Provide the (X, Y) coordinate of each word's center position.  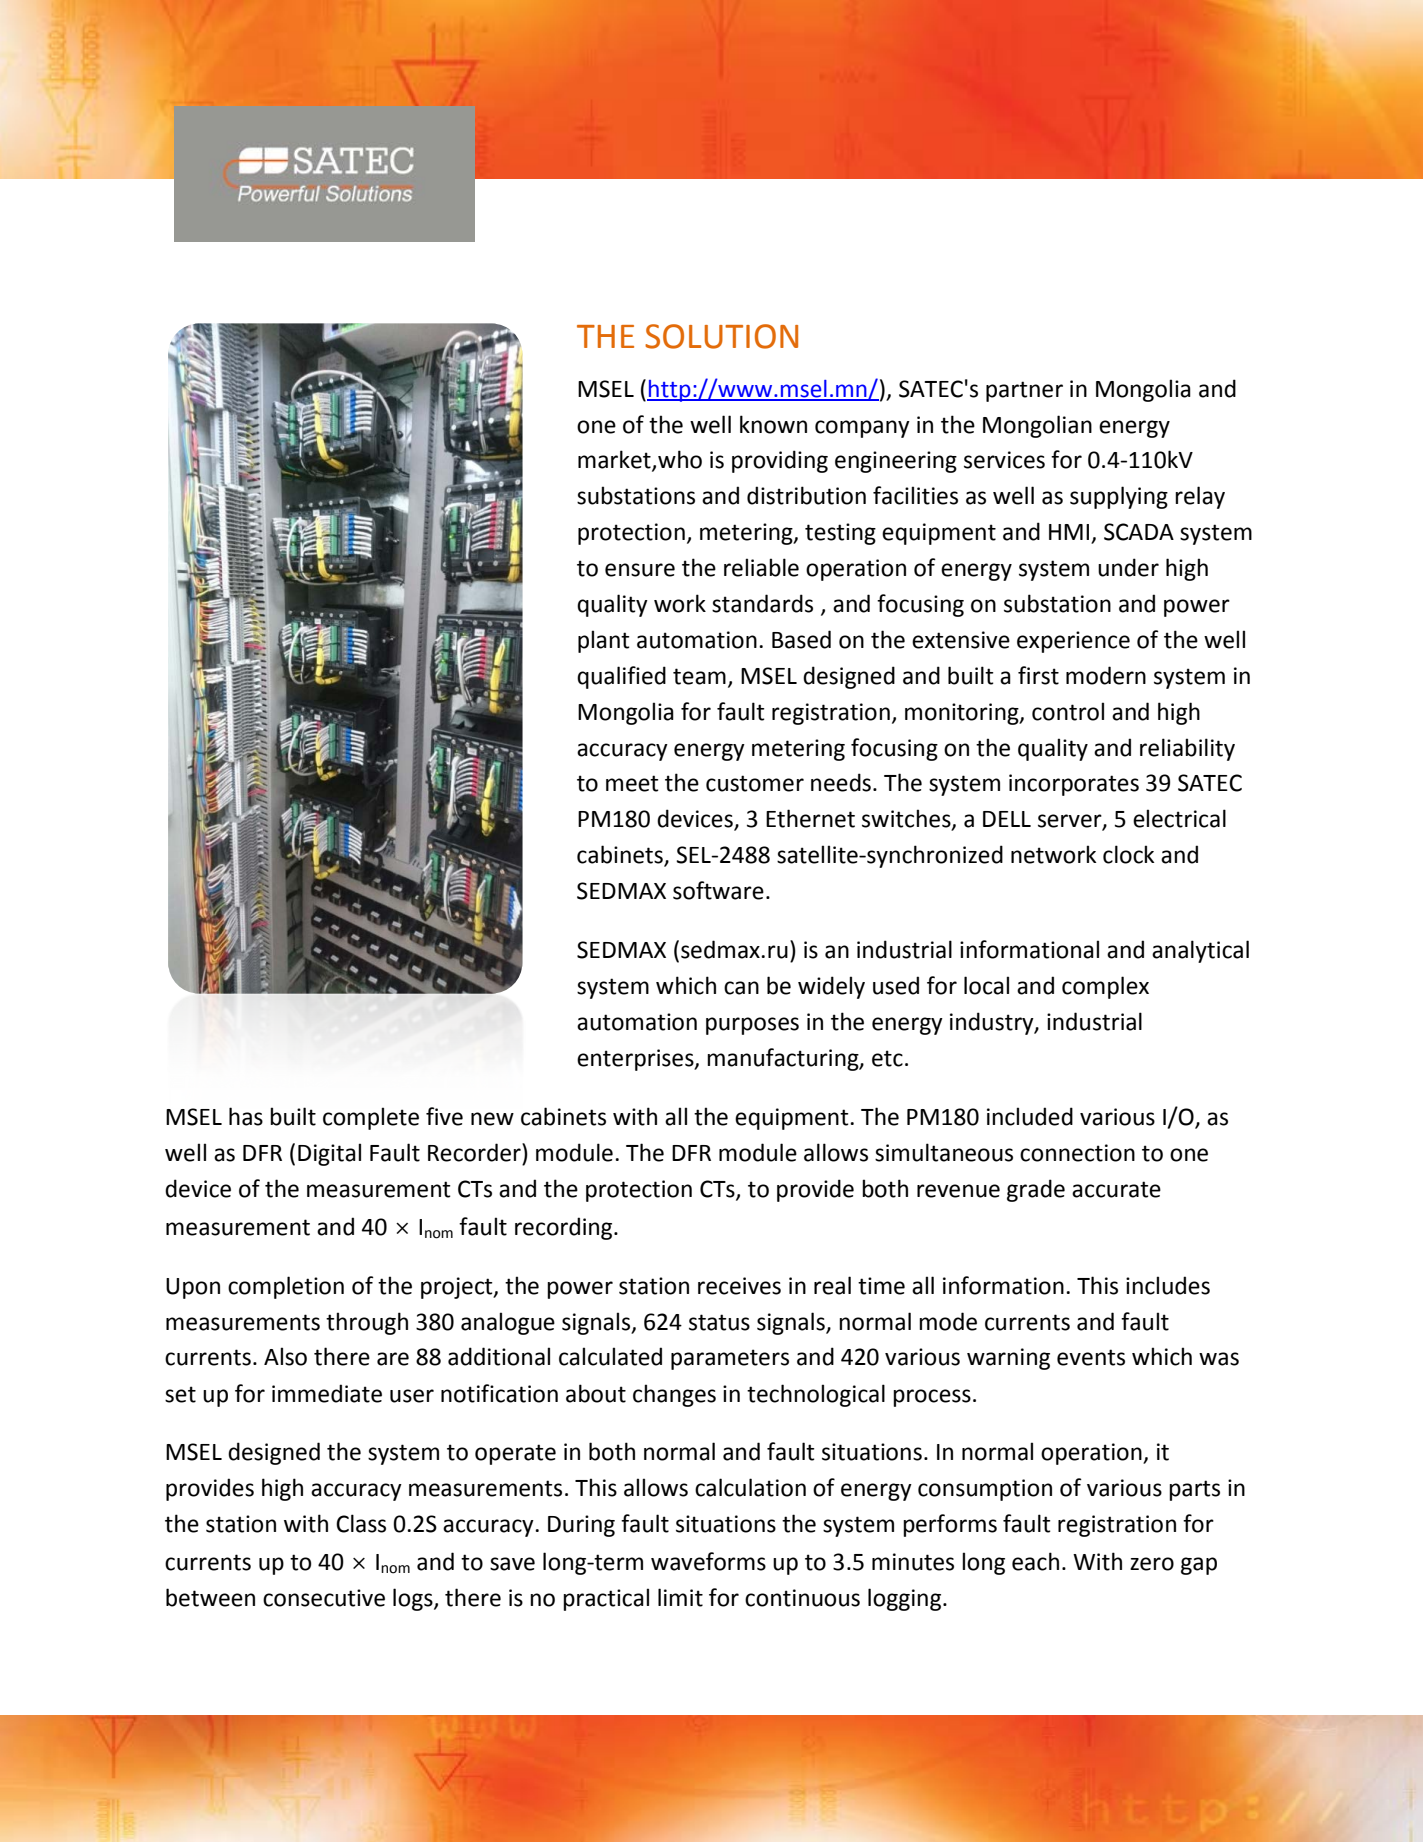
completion (286, 1287)
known (773, 424)
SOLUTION (721, 336)
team (699, 676)
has (246, 1116)
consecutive (324, 1598)
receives (739, 1286)
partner (1024, 391)
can (741, 988)
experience (1073, 642)
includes (1168, 1285)
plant (604, 641)
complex (1105, 987)
